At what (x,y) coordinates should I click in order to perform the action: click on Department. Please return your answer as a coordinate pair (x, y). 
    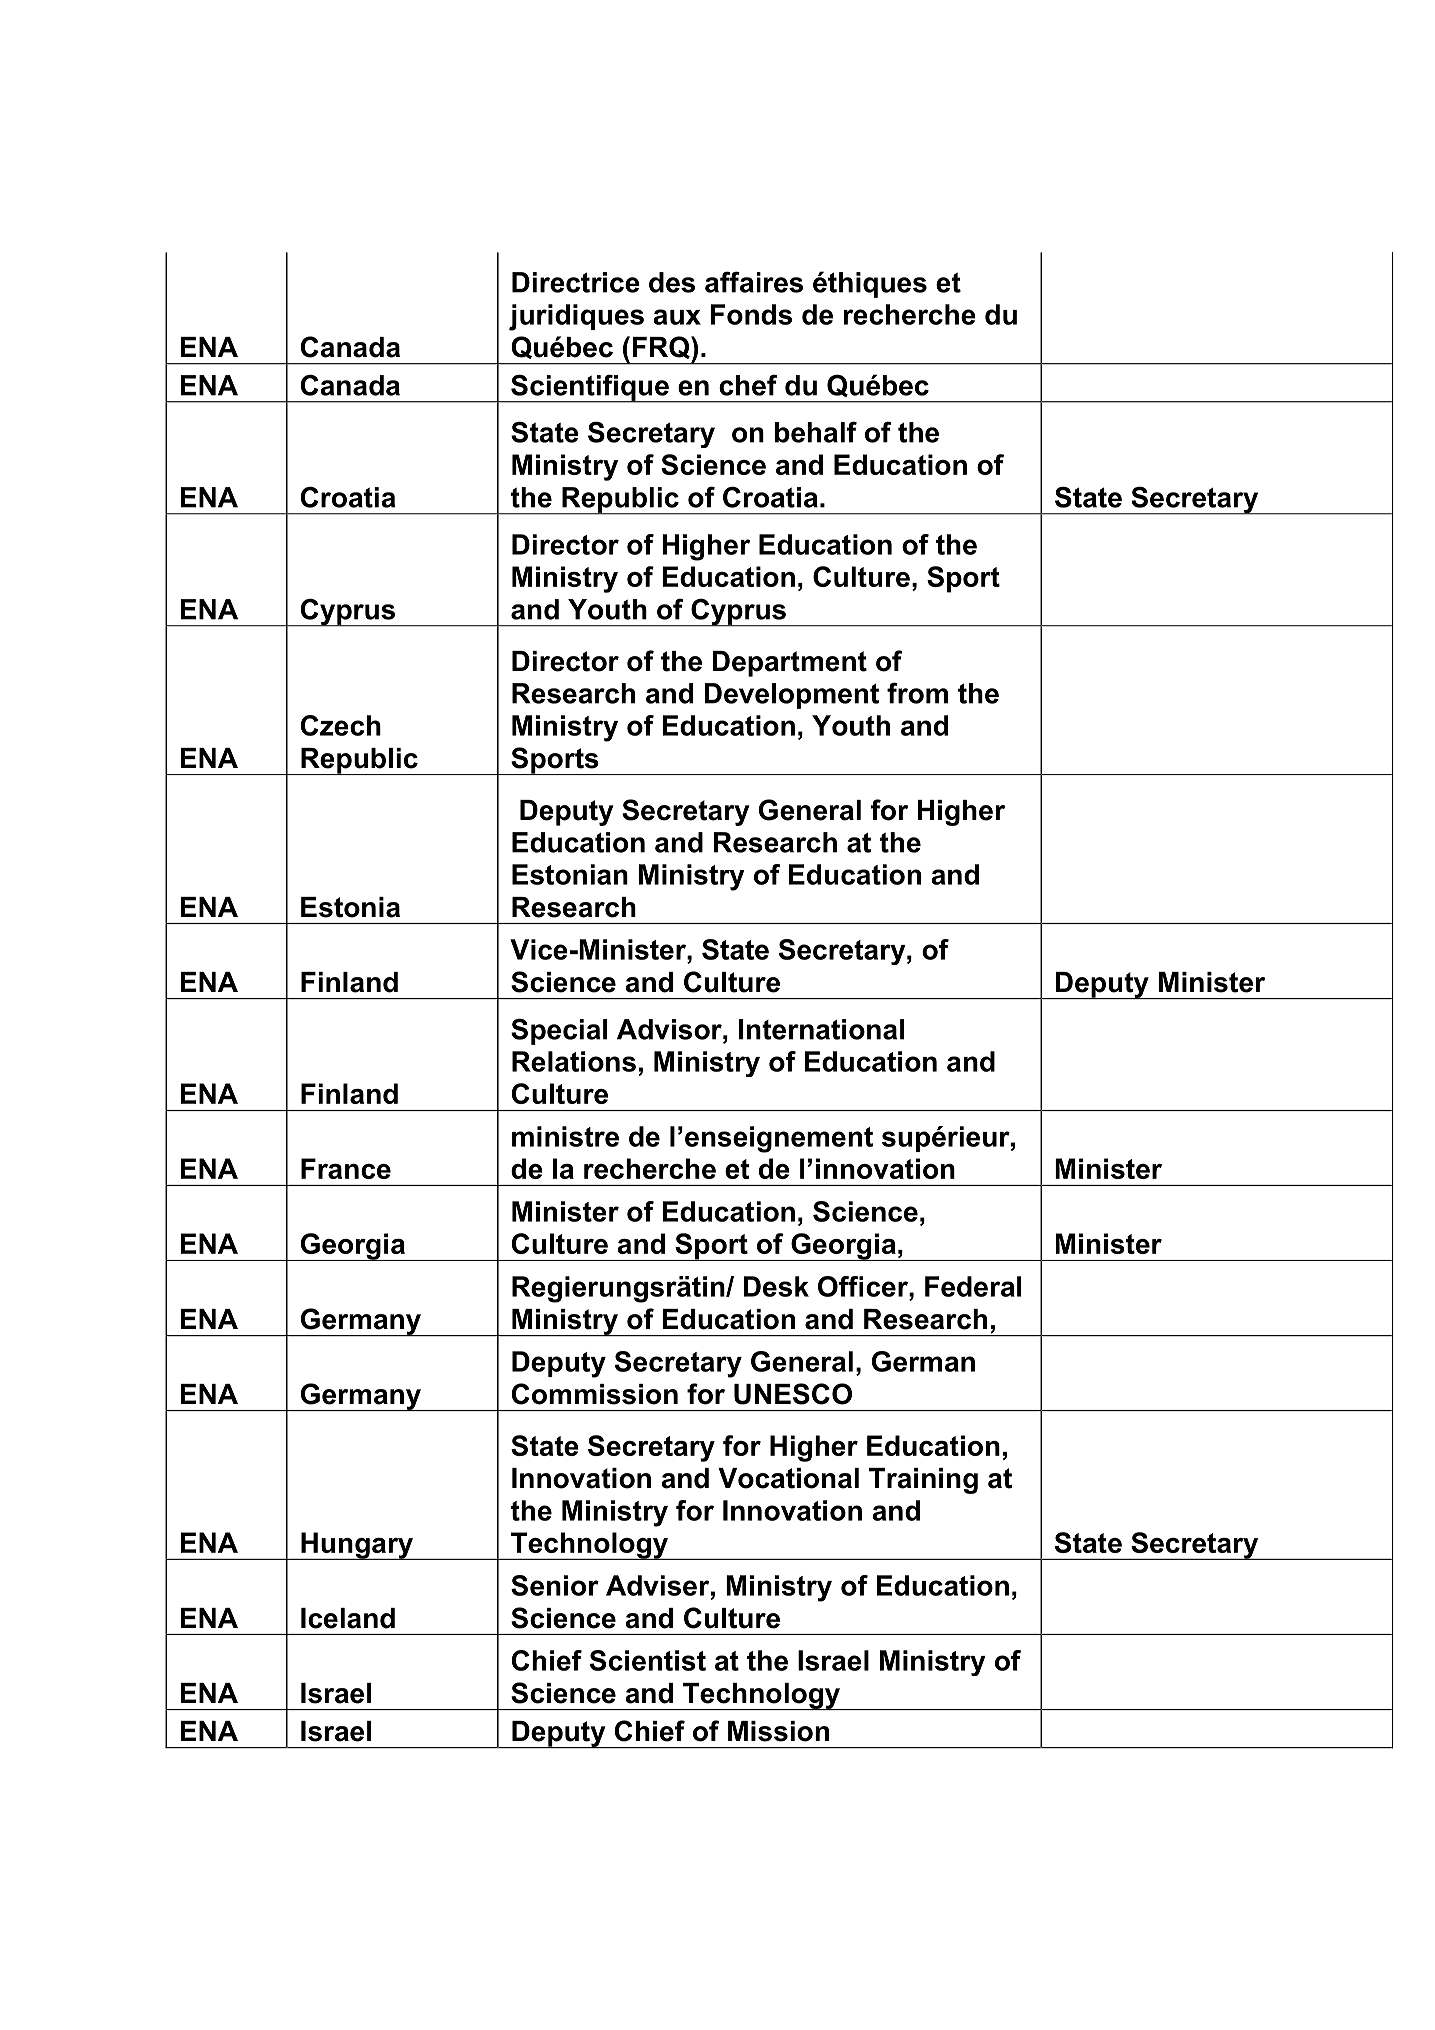
    Looking at the image, I should click on (789, 664).
